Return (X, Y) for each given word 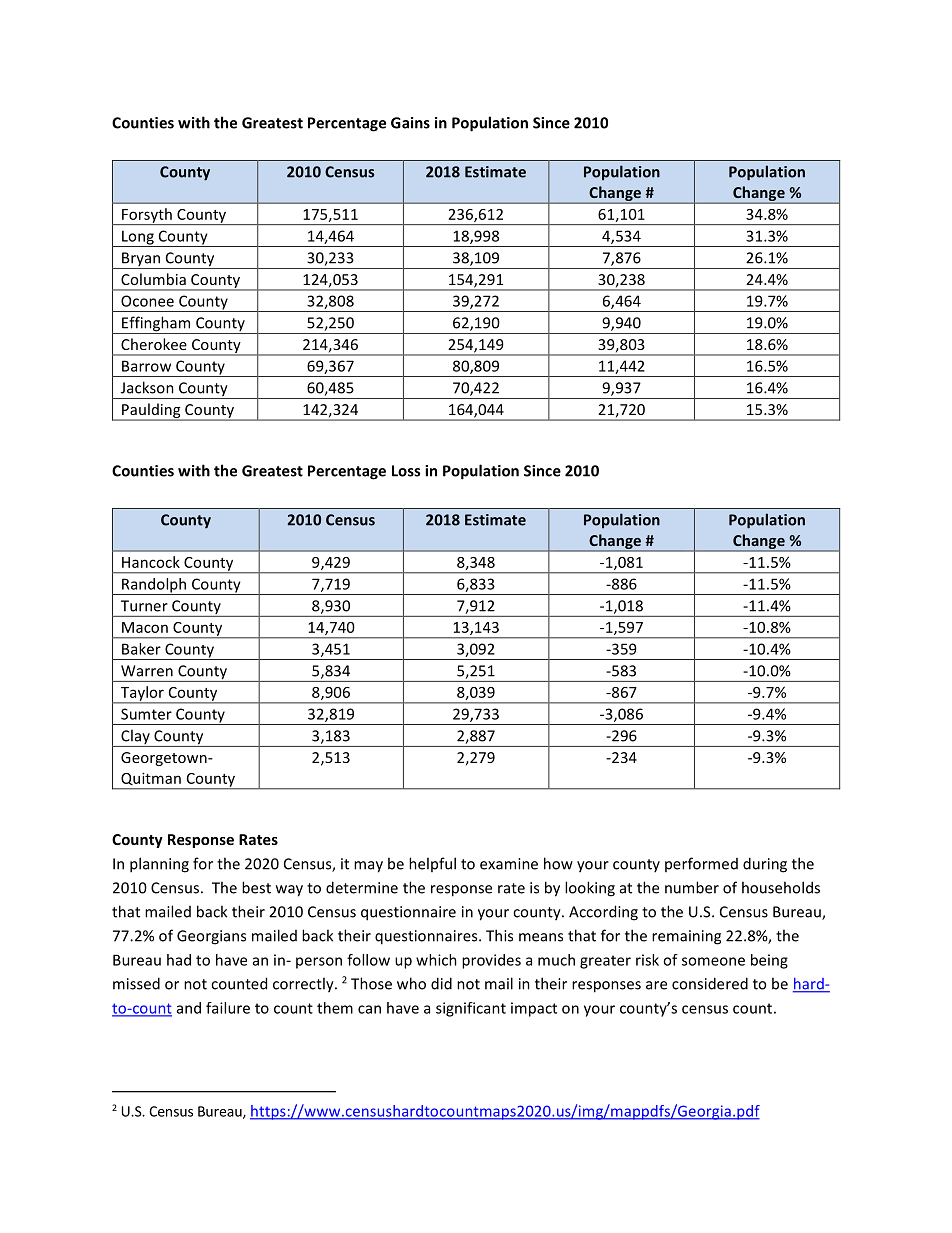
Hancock (151, 562)
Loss (406, 471)
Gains (410, 123)
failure (228, 1008)
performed (701, 864)
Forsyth (147, 216)
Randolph (154, 586)
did (441, 983)
